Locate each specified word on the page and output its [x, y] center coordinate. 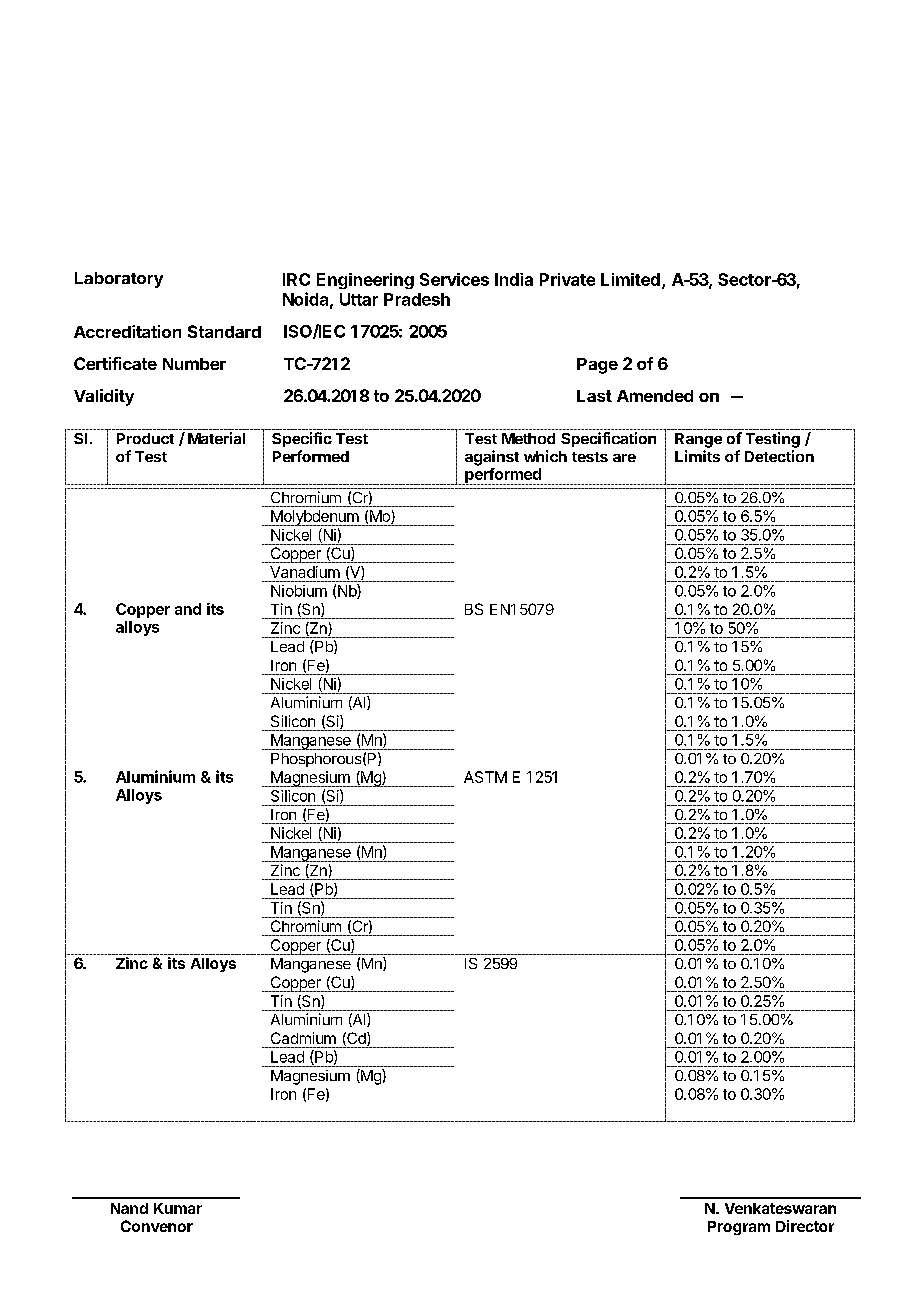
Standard [224, 331]
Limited [630, 279]
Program [739, 1228]
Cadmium [303, 1038]
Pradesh [417, 299]
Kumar [178, 1208]
